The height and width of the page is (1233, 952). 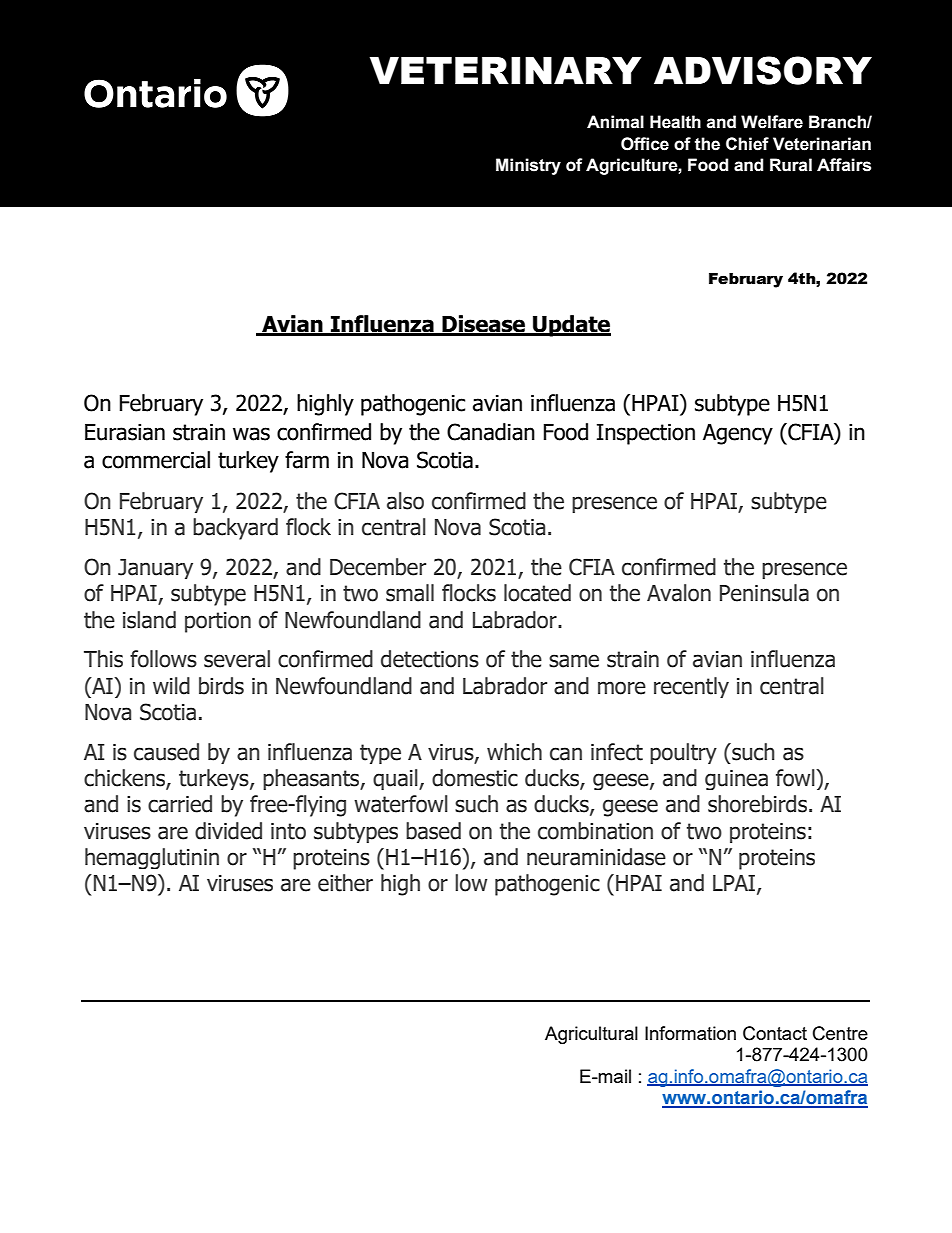 What do you see at coordinates (506, 70) in the page?
I see `VETERINARY` at bounding box center [506, 70].
